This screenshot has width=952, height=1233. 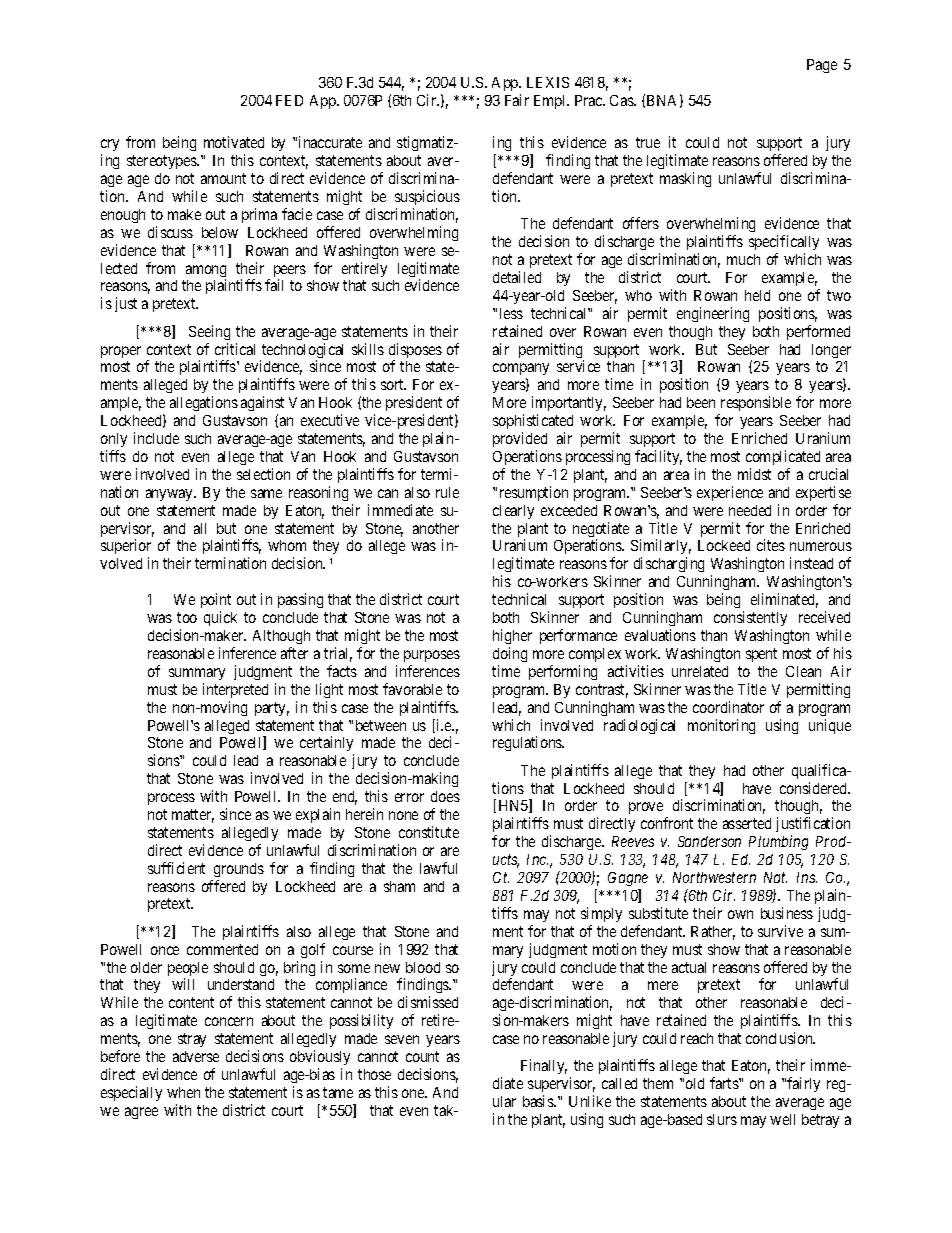 I want to click on when, so click(x=183, y=1092).
